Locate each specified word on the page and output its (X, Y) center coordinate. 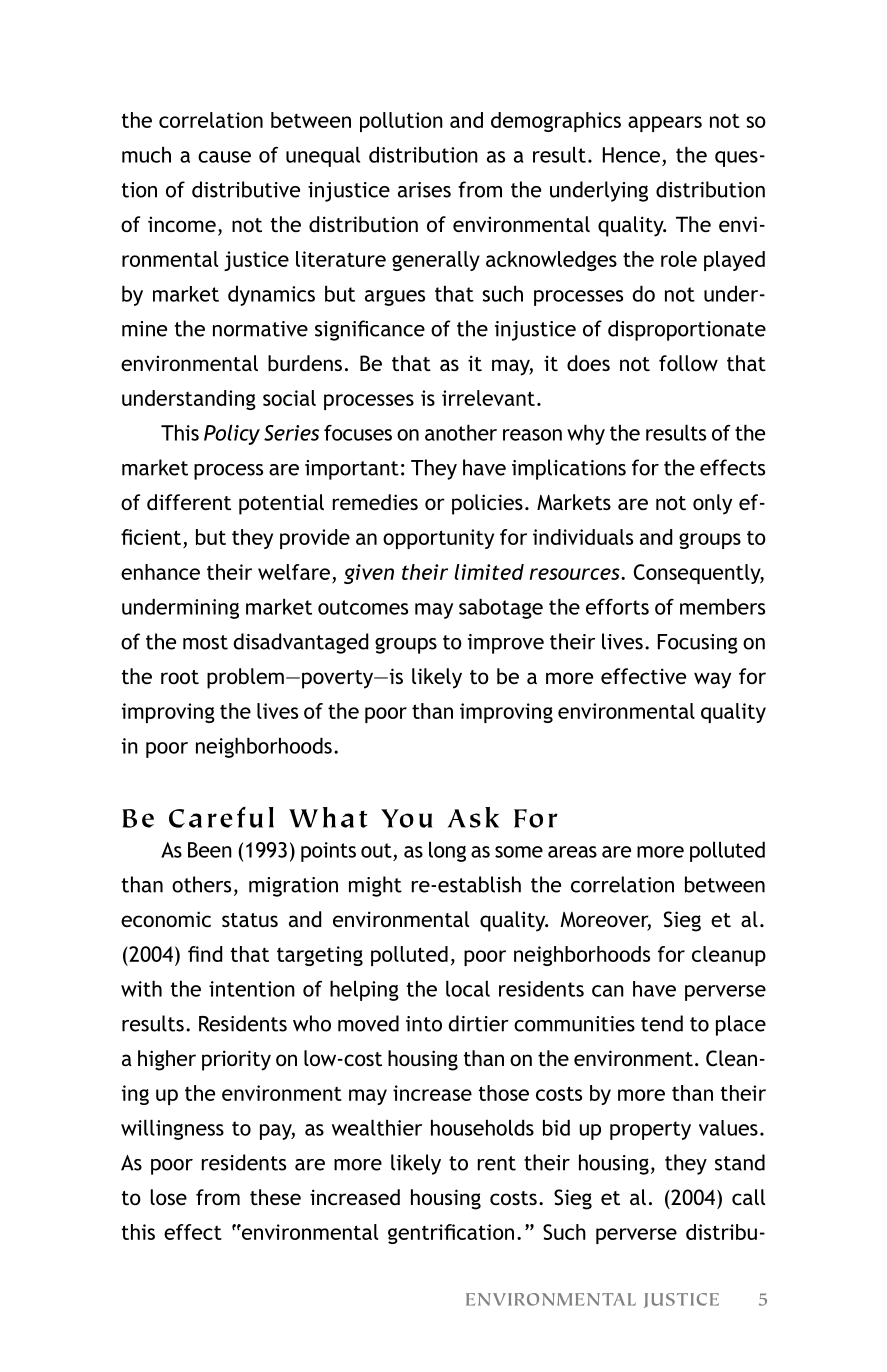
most (205, 642)
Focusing (698, 644)
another (461, 432)
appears (665, 124)
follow (688, 363)
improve (506, 644)
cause (224, 157)
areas (572, 852)
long (447, 851)
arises (424, 190)
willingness (172, 1129)
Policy (232, 434)
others (201, 884)
